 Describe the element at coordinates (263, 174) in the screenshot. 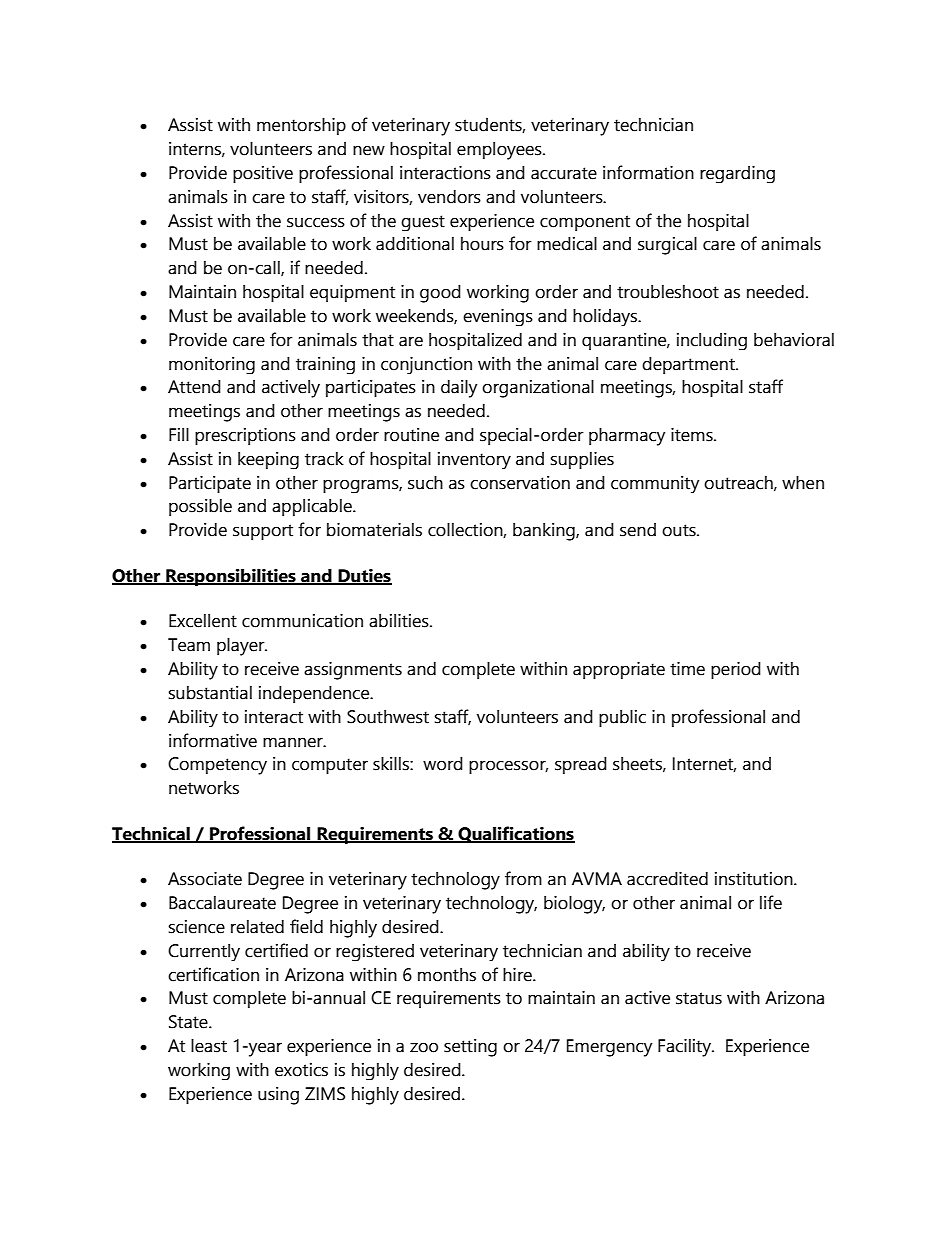

I see `positive` at that location.
